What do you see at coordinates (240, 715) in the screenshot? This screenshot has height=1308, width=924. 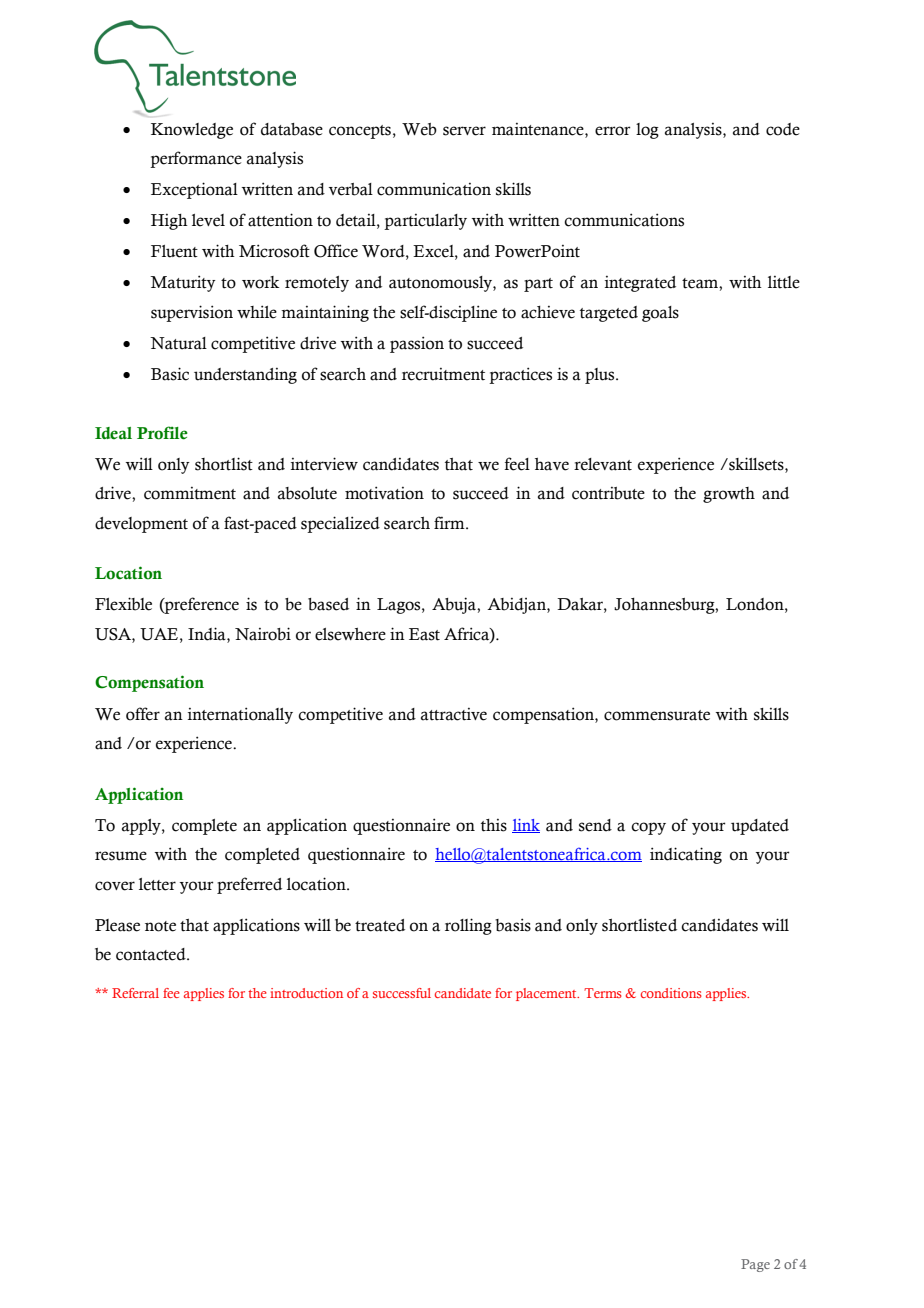 I see `internationally` at bounding box center [240, 715].
